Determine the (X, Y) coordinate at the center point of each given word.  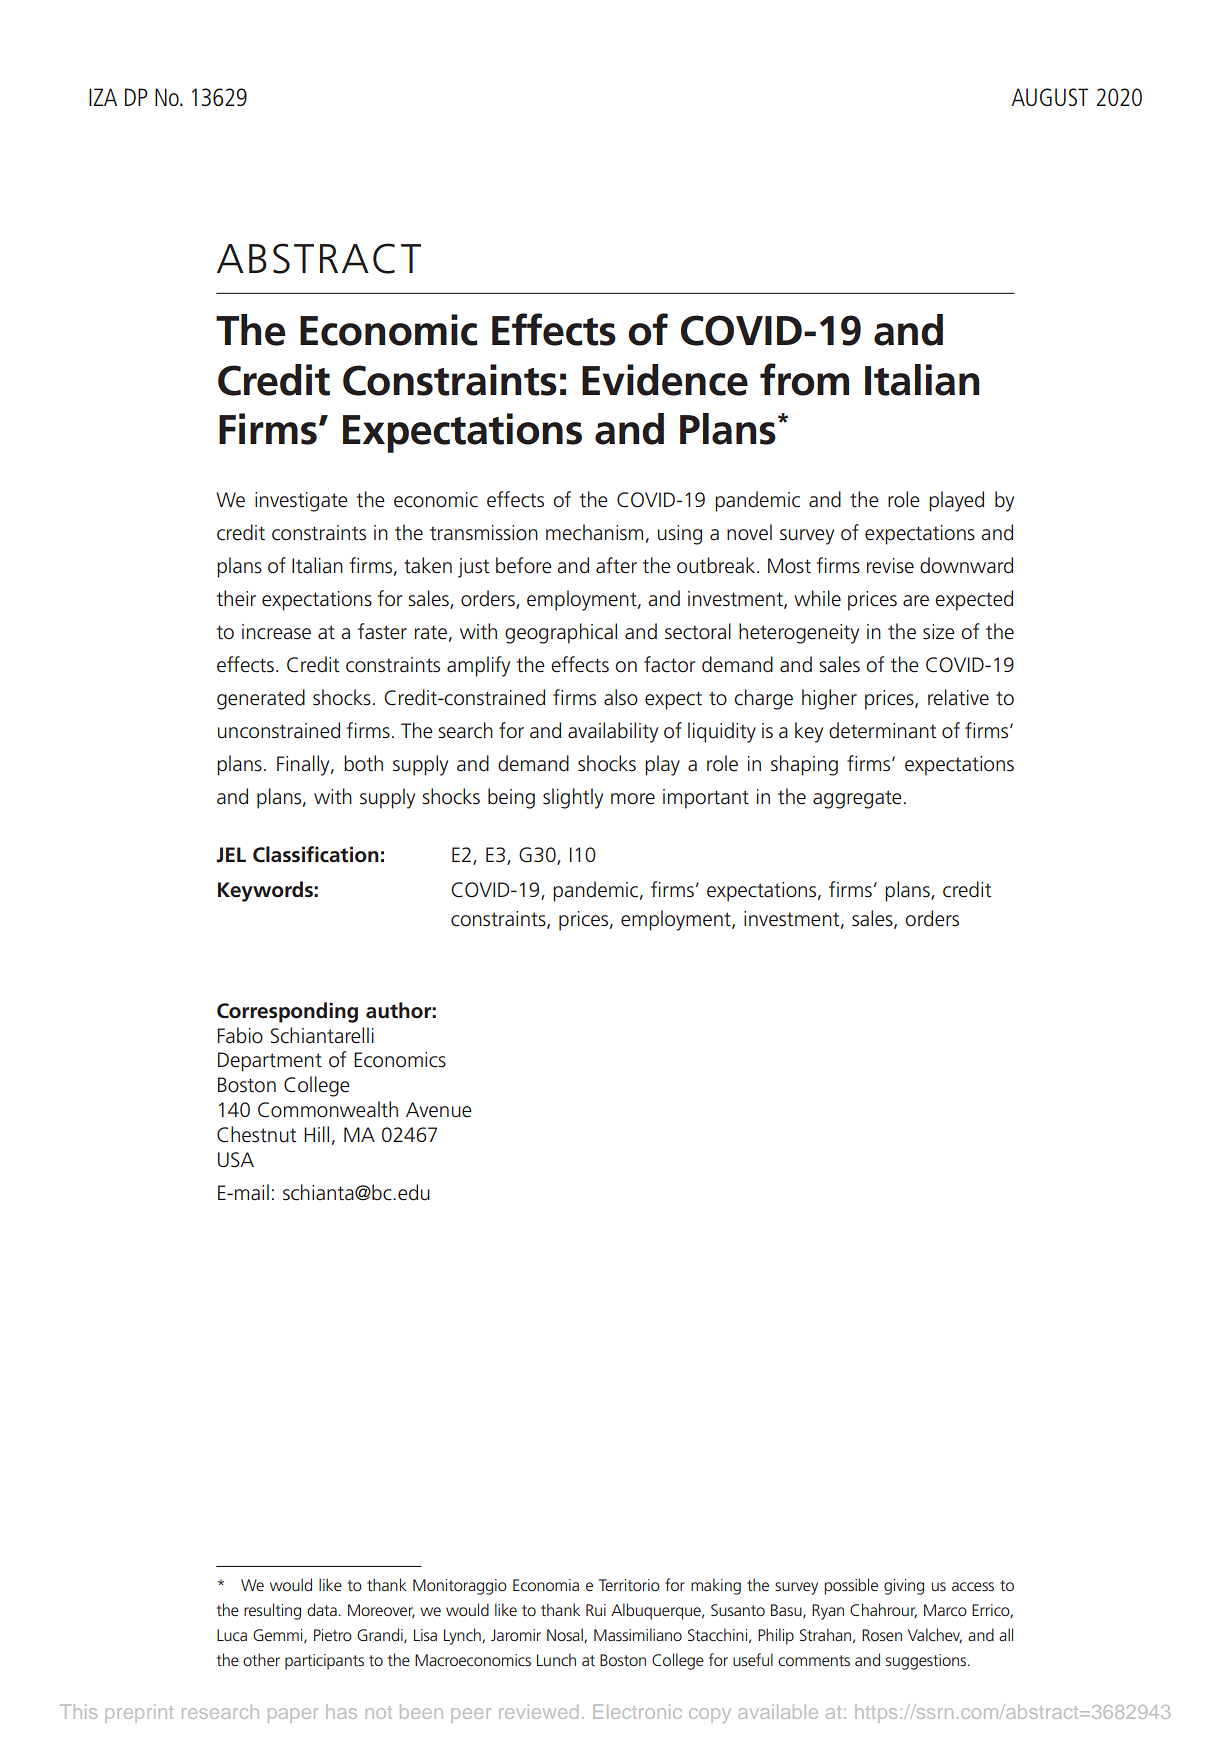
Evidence (665, 380)
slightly (573, 798)
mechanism (594, 532)
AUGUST (1049, 97)
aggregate (857, 799)
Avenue (439, 1110)
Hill (316, 1134)
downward (966, 565)
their (236, 598)
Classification (316, 854)
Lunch (556, 1659)
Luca (232, 1635)
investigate (301, 502)
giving (904, 1587)
